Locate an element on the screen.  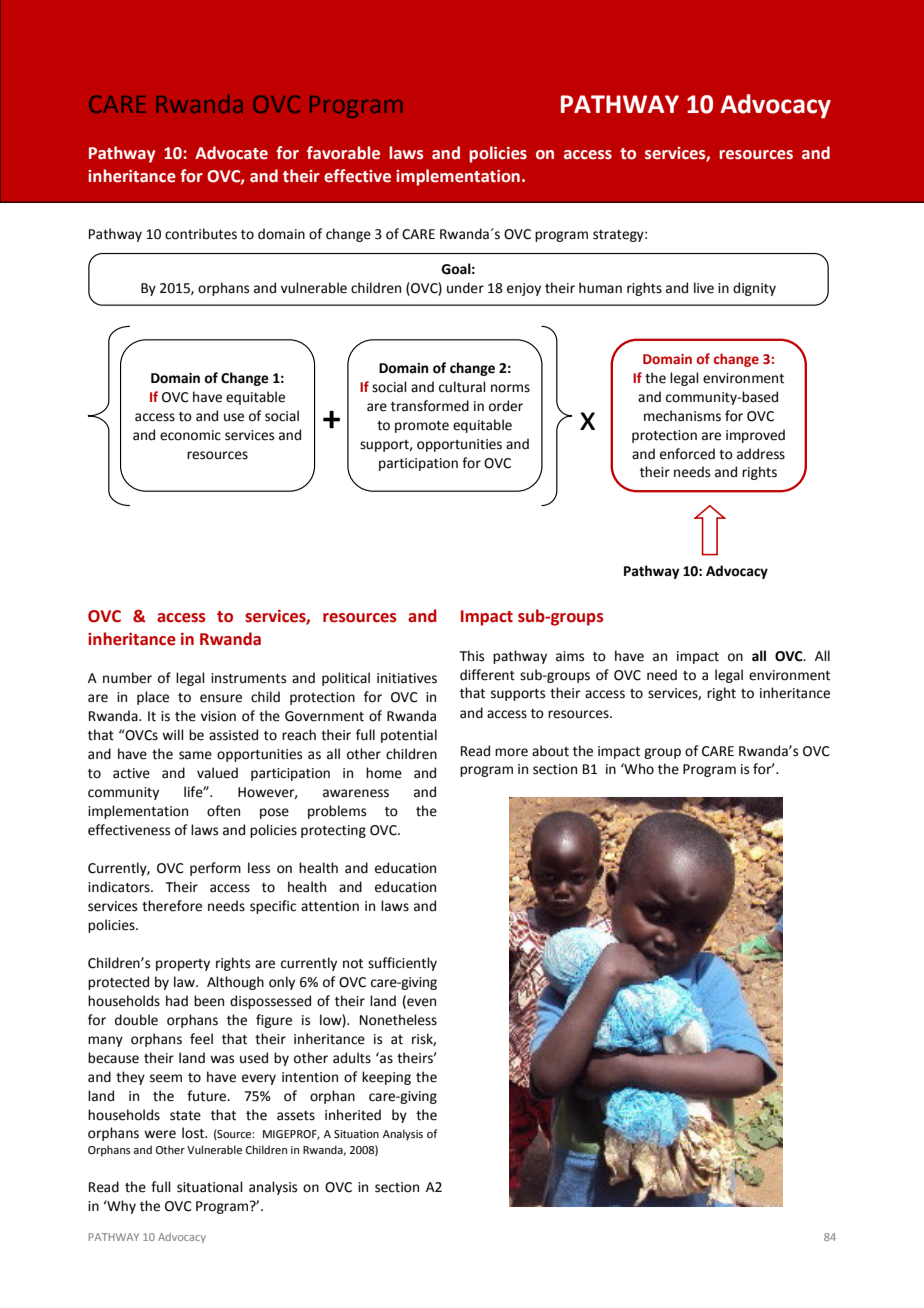
enforced is located at coordinates (687, 454).
